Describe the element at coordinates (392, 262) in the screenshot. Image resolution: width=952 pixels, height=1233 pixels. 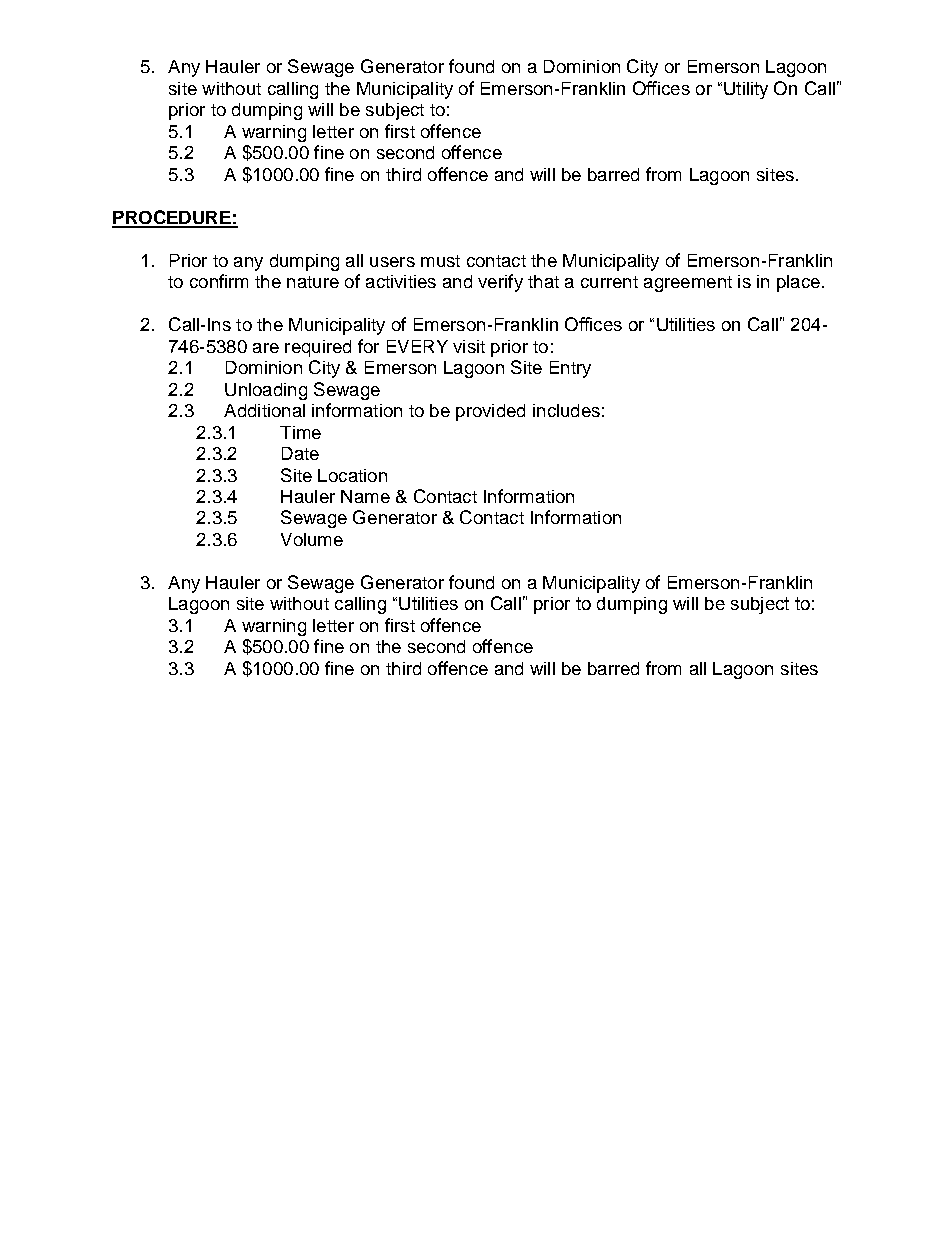
I see `users` at that location.
